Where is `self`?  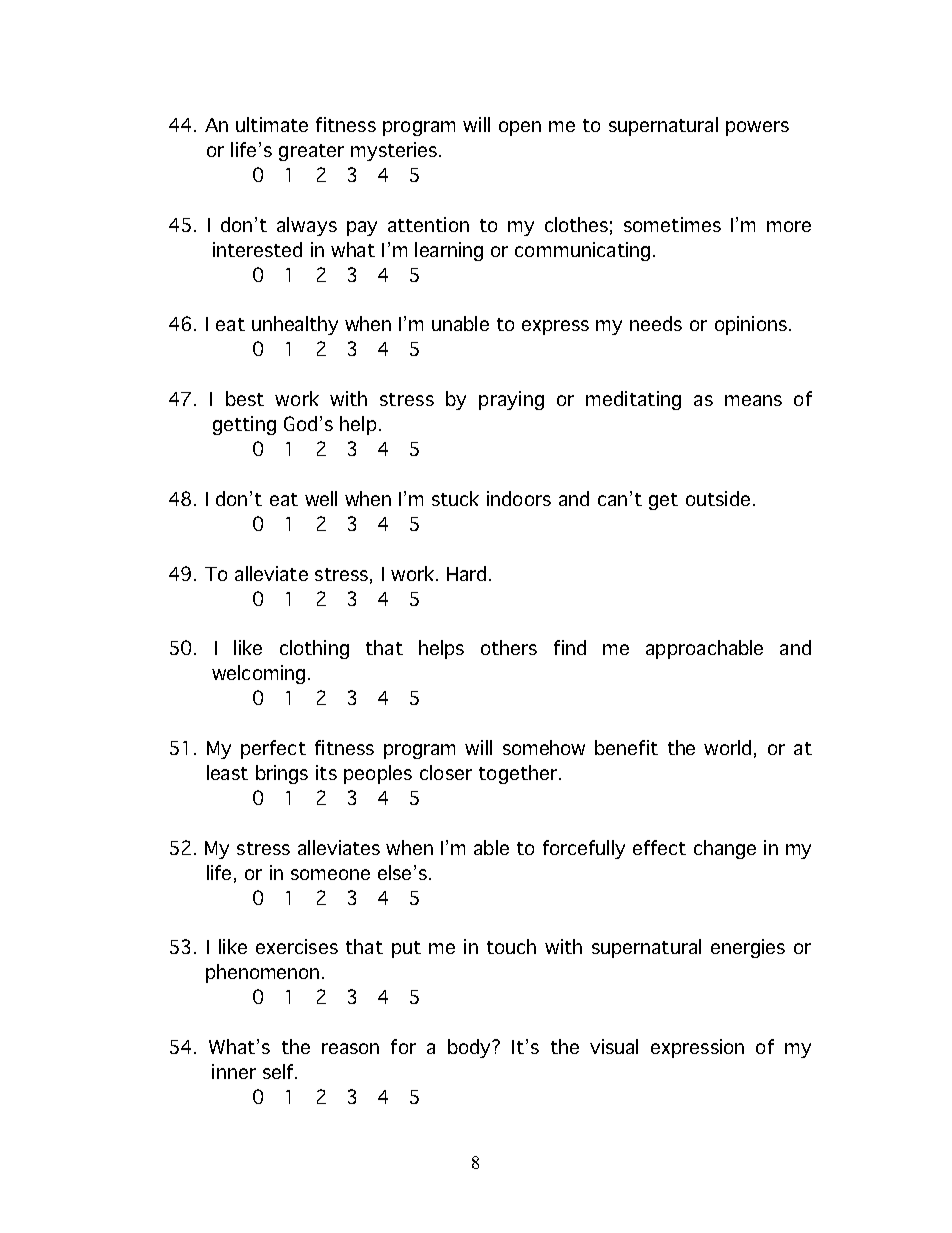
self is located at coordinates (279, 1071).
